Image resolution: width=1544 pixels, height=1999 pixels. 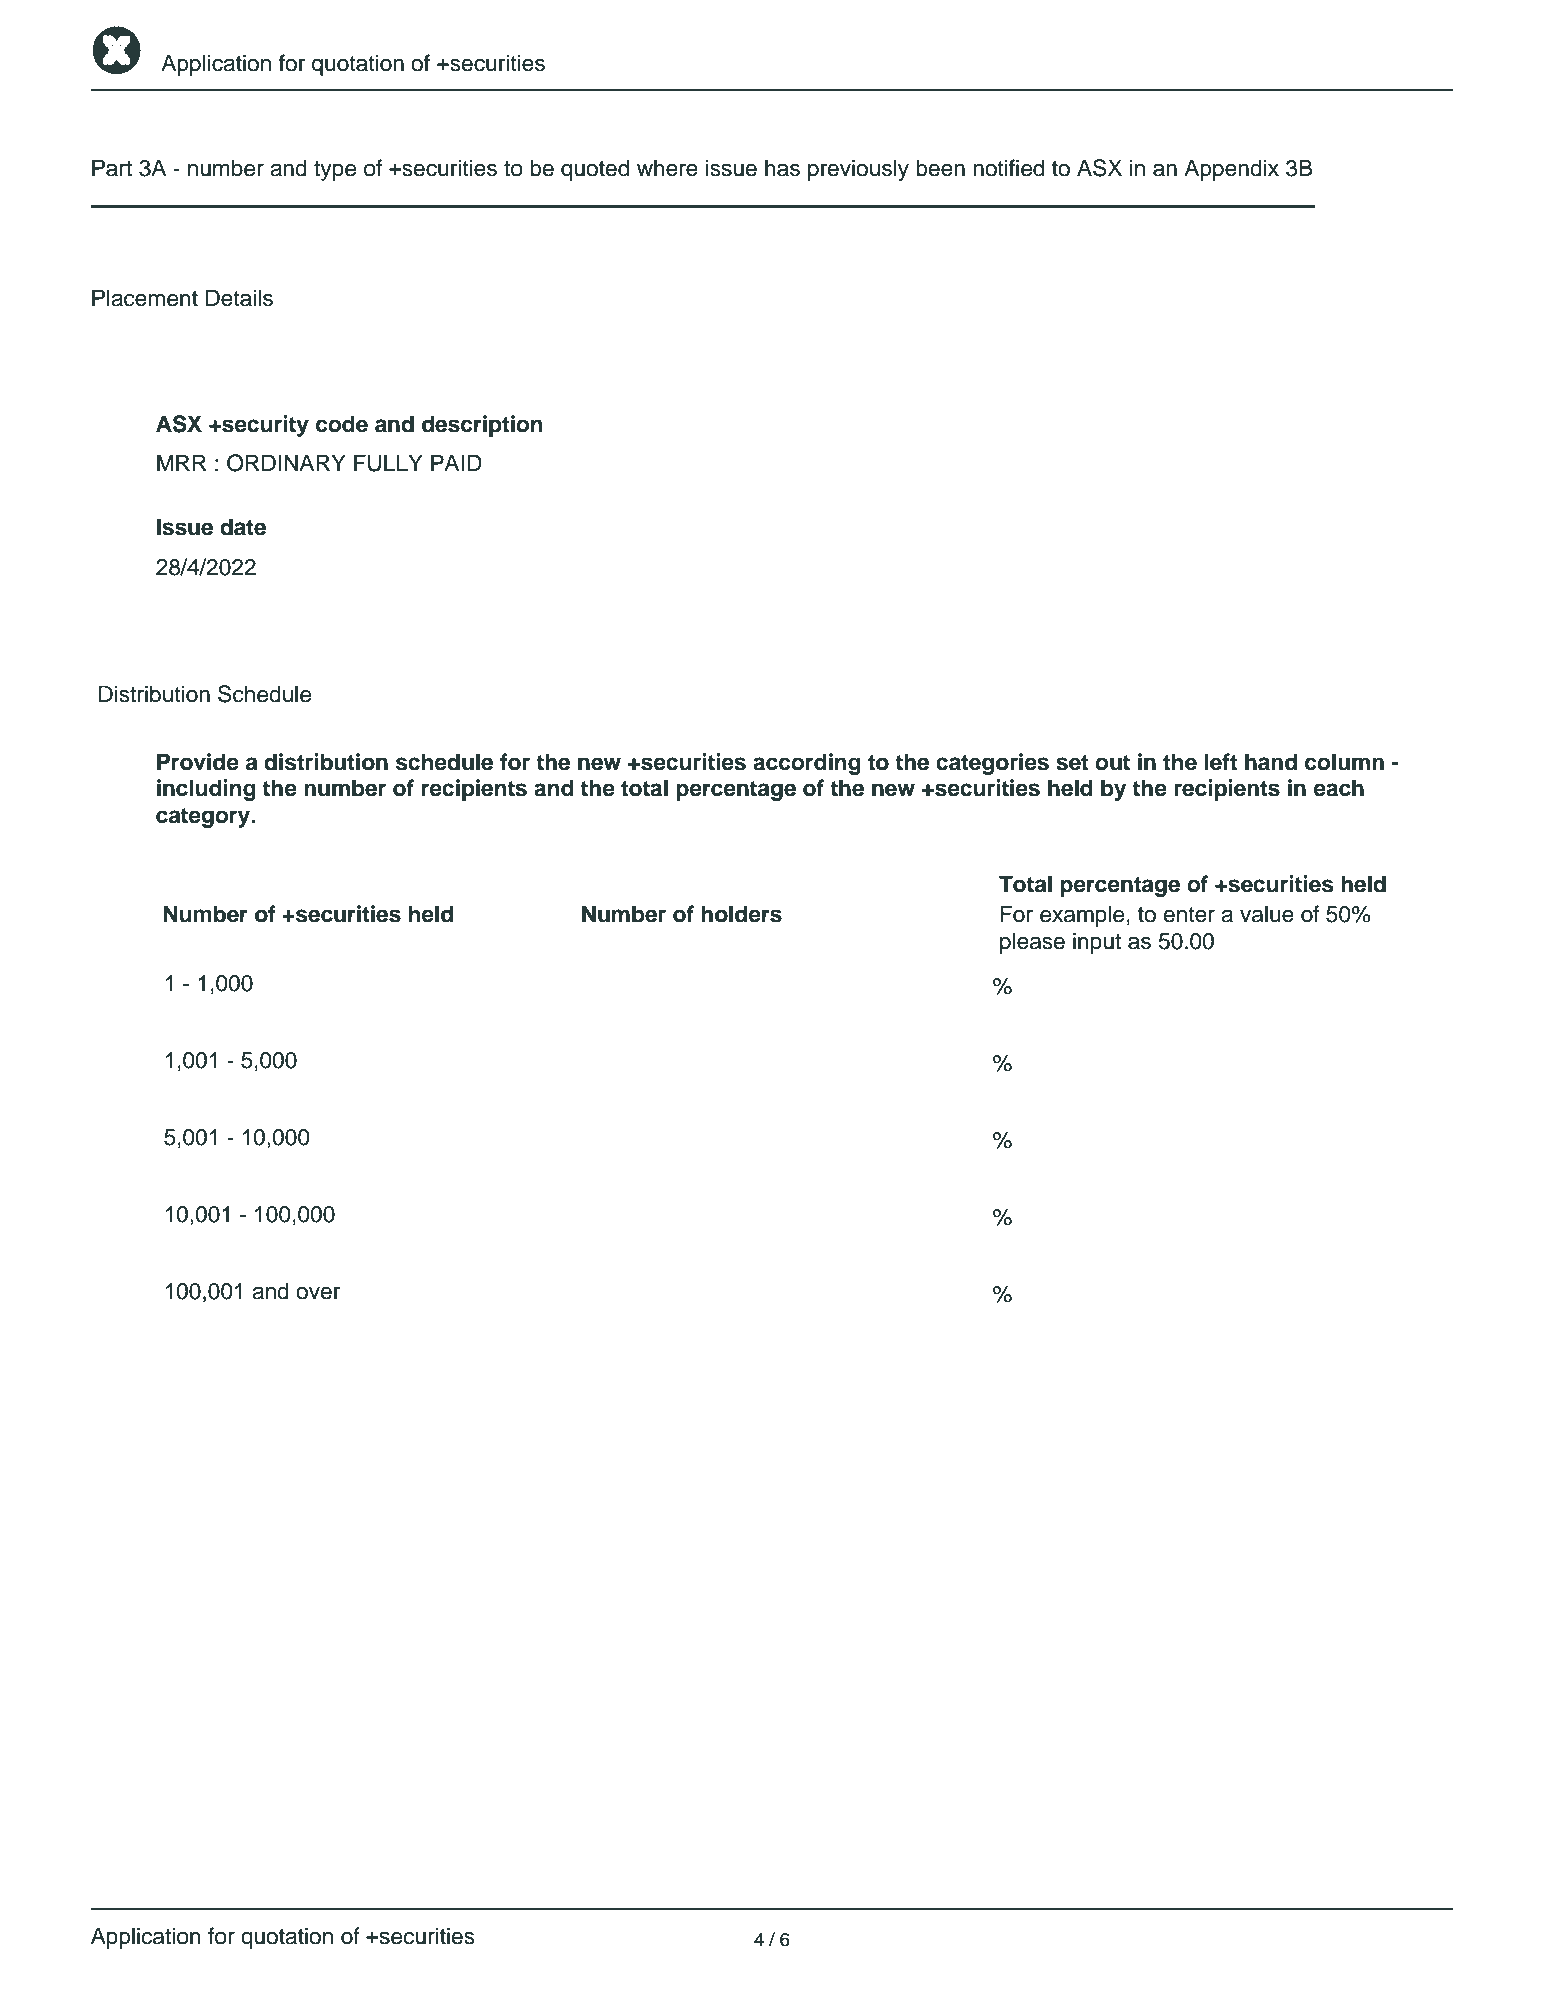 What do you see at coordinates (335, 171) in the page?
I see `type` at bounding box center [335, 171].
